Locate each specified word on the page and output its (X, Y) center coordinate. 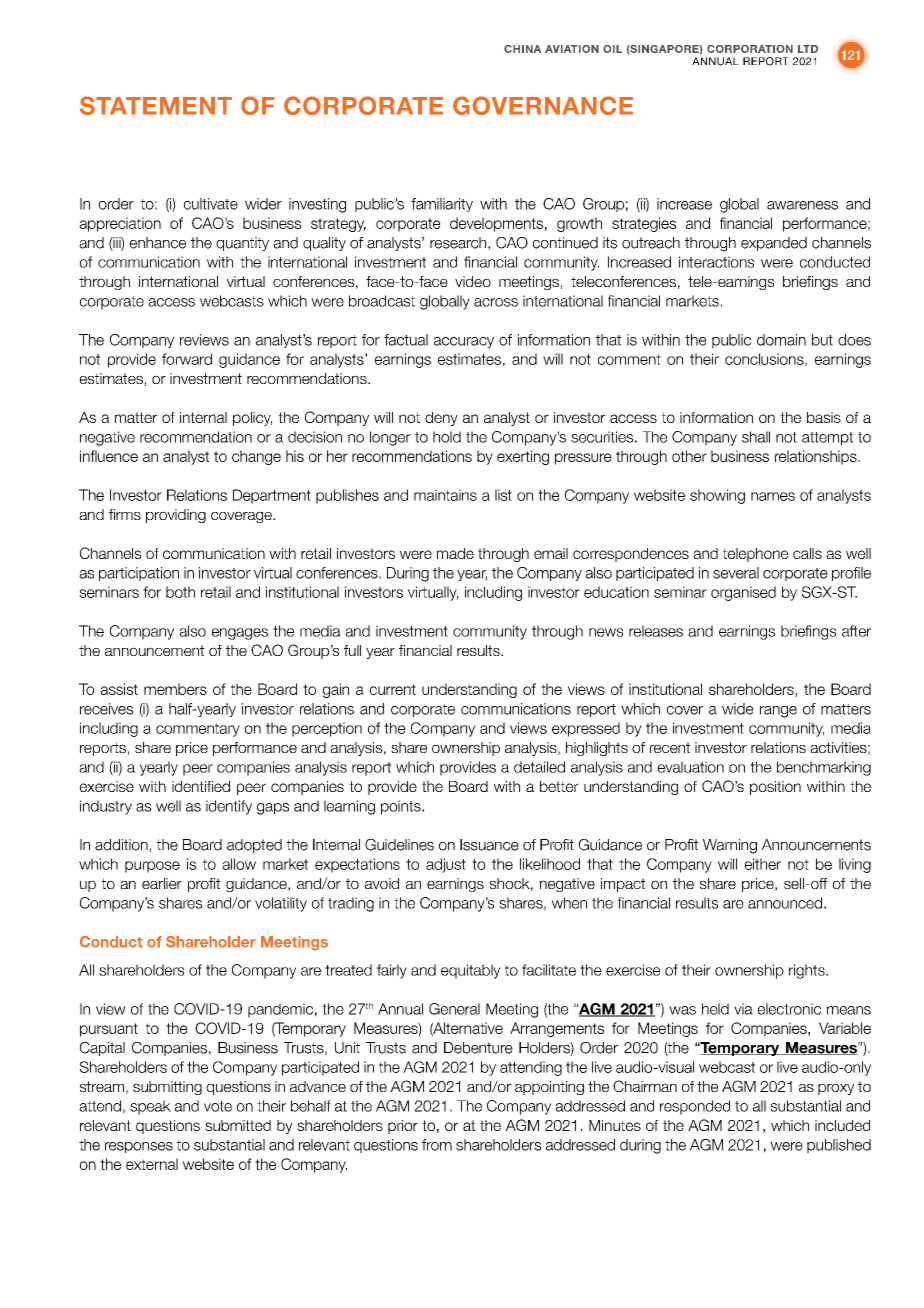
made (455, 553)
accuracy (464, 342)
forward (187, 359)
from (437, 1145)
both (180, 592)
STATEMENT (156, 105)
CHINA (522, 49)
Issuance (489, 845)
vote (218, 1106)
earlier (162, 883)
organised (743, 593)
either (763, 864)
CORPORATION (750, 49)
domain (781, 340)
